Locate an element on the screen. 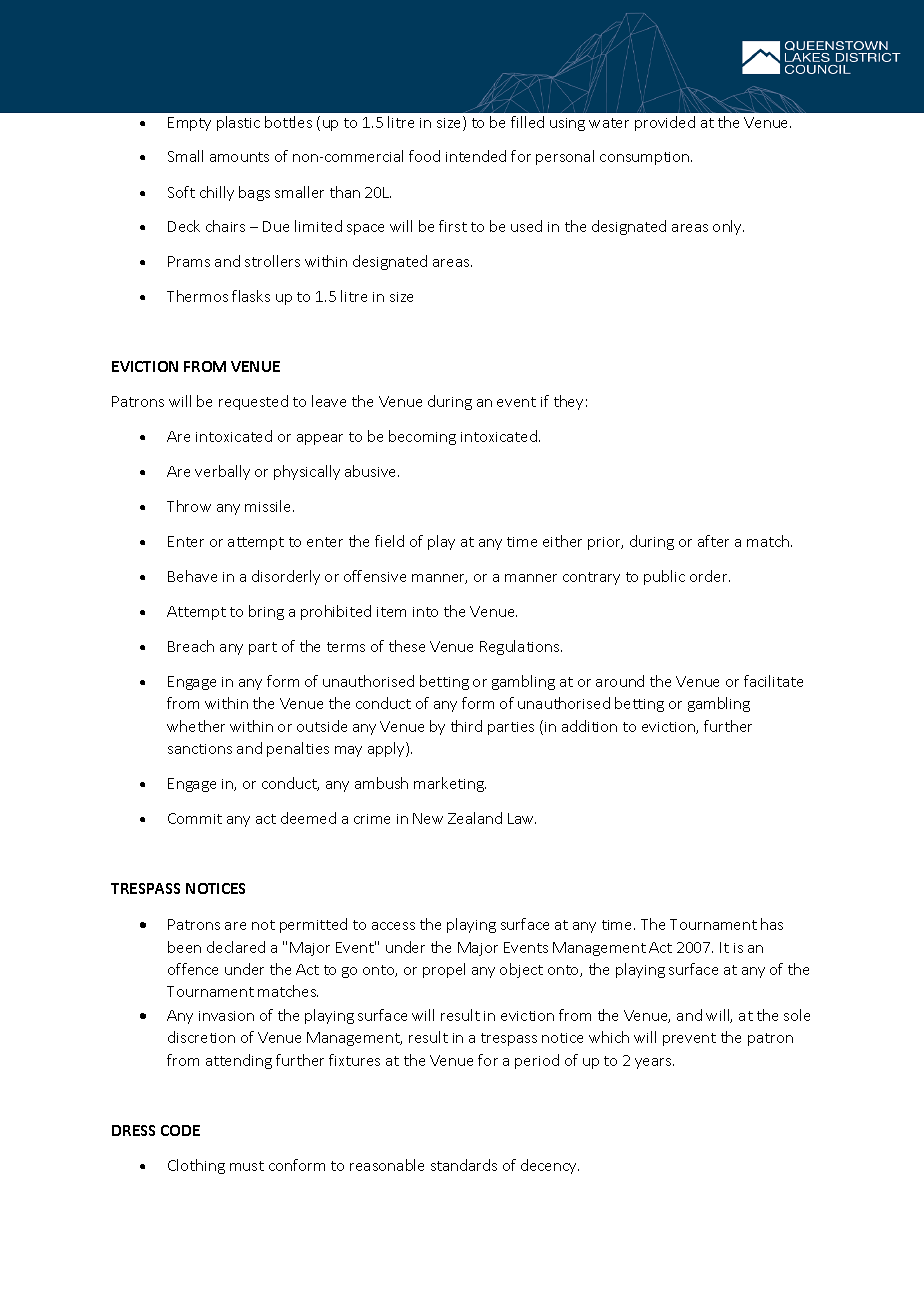  requested is located at coordinates (253, 402).
